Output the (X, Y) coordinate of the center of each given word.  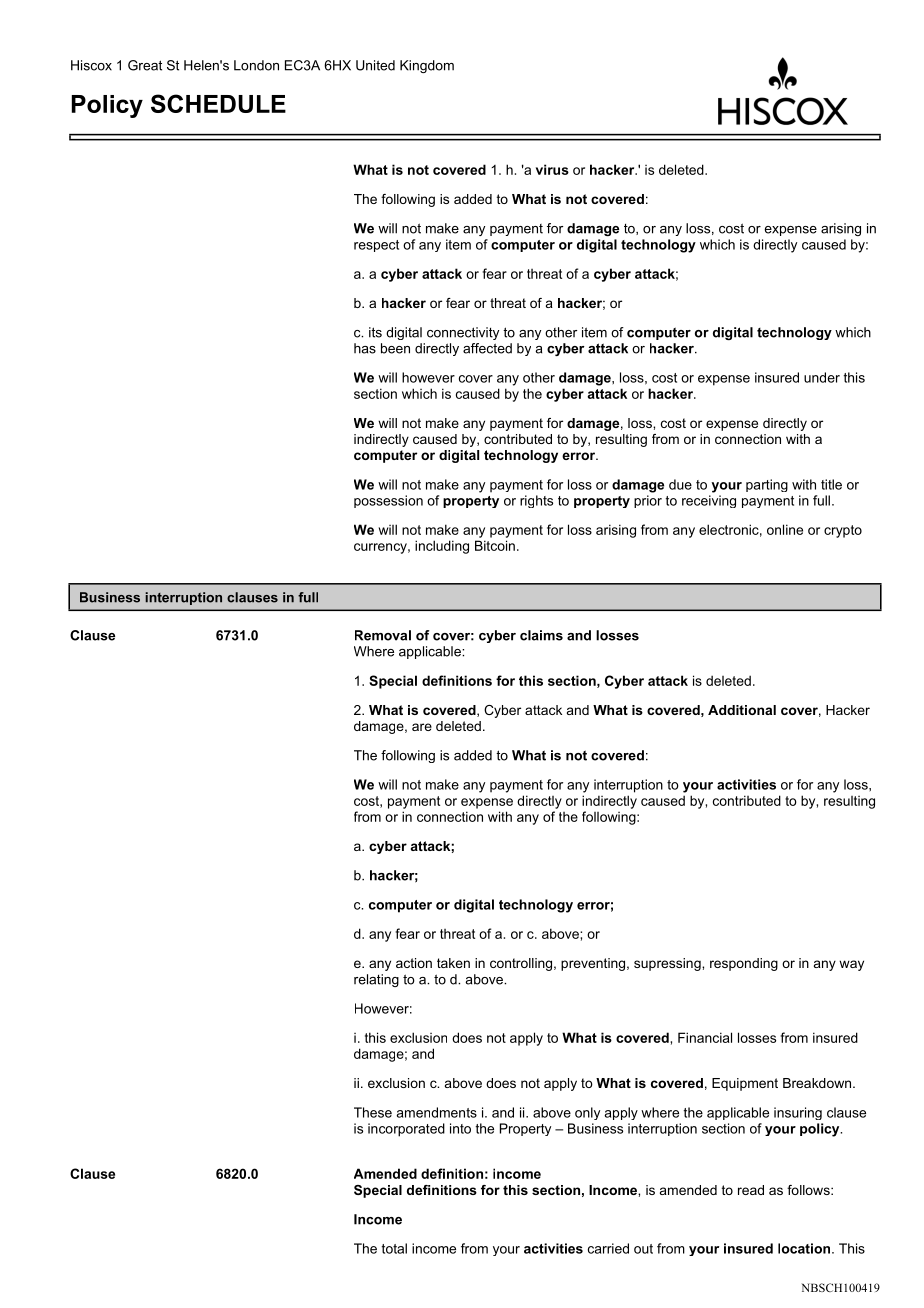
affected (487, 348)
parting (767, 485)
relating (376, 980)
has (365, 348)
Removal (383, 635)
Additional (742, 710)
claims (541, 635)
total (394, 1248)
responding (744, 964)
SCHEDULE (218, 103)
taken (453, 963)
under (822, 377)
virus (552, 169)
